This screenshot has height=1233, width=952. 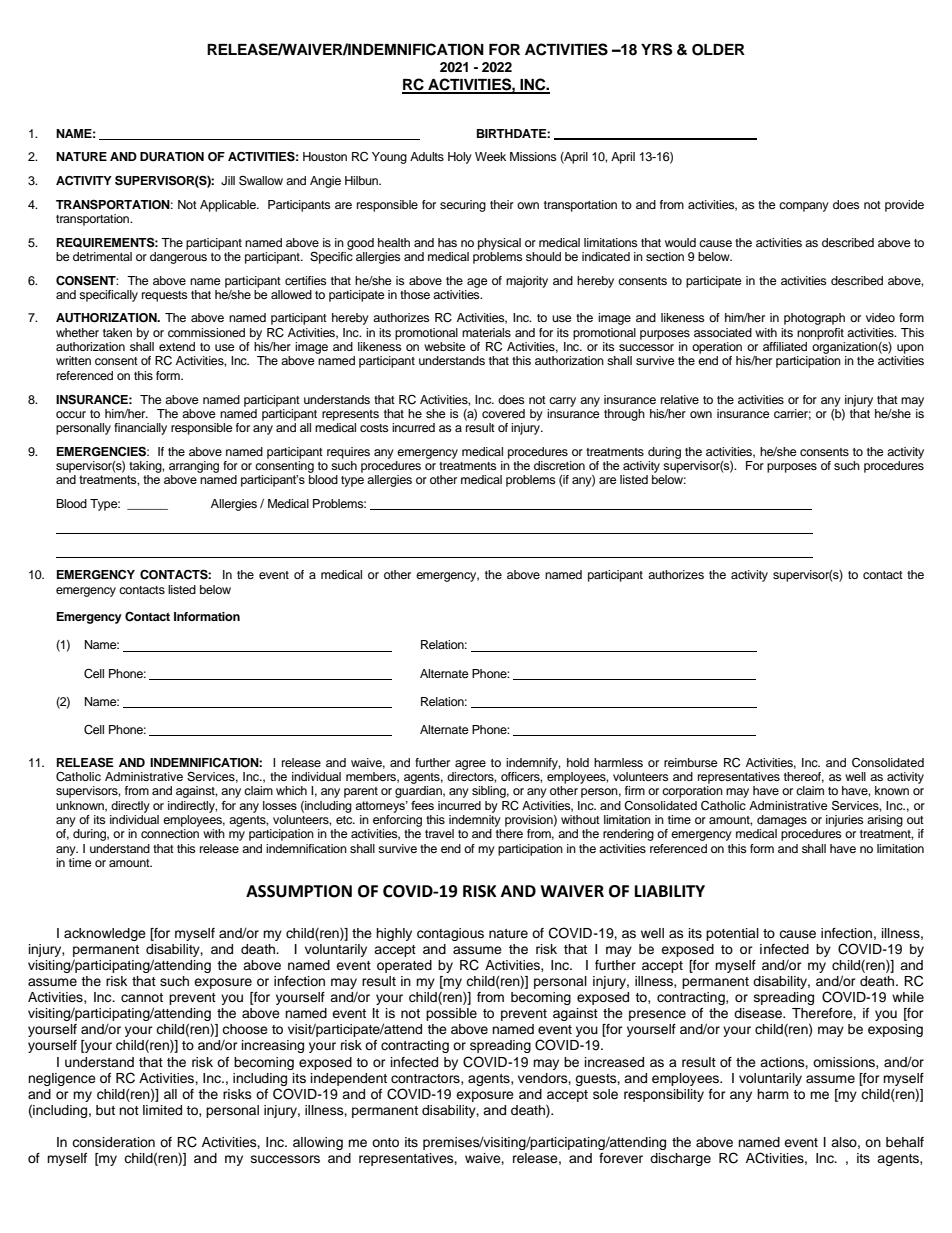 What do you see at coordinates (105, 934) in the screenshot?
I see `acknowledge` at bounding box center [105, 934].
